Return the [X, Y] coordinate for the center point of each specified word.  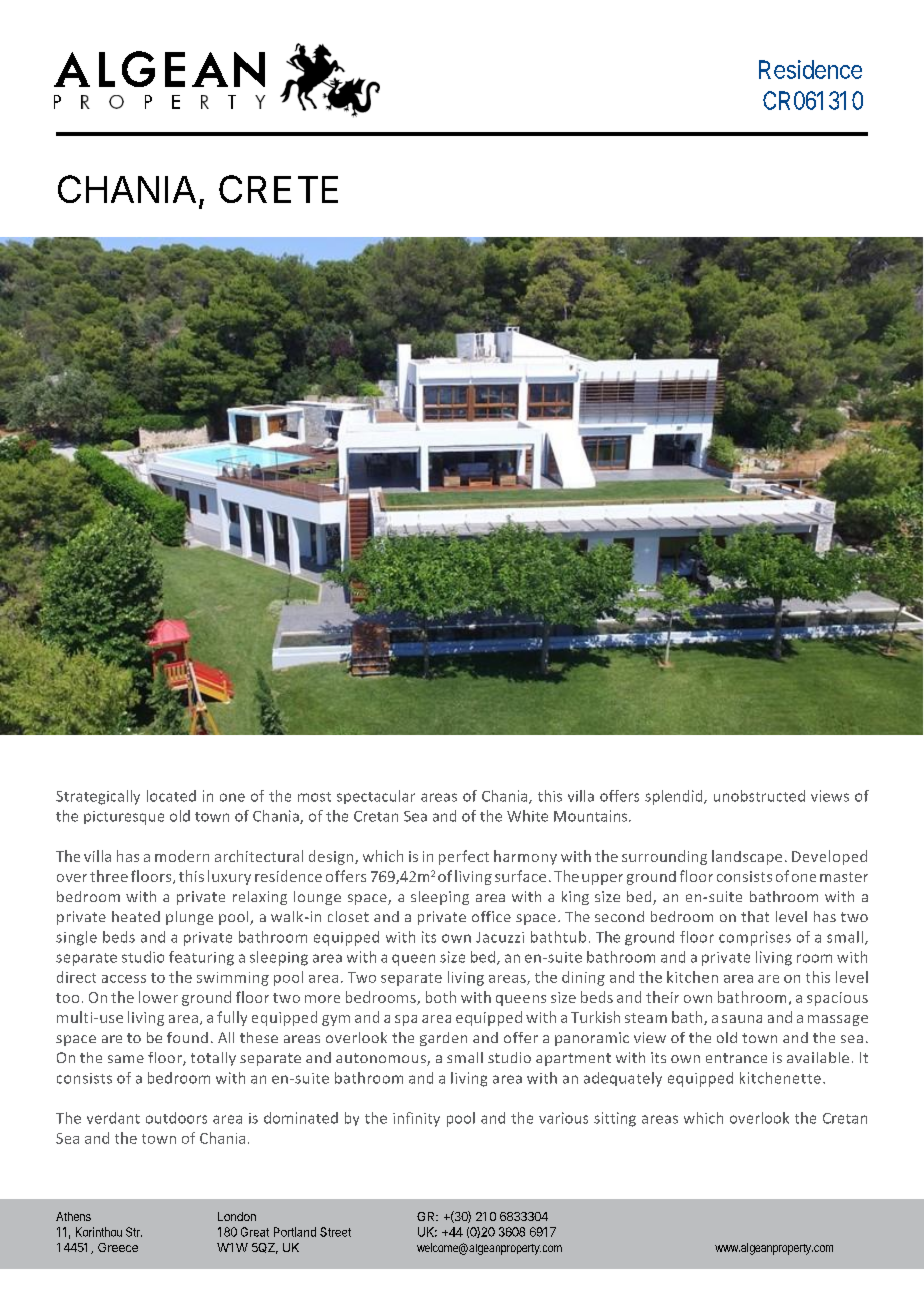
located [171, 796]
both [441, 997]
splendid [675, 797]
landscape [747, 857]
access [124, 979]
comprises [755, 938]
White [527, 816]
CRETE [278, 189]
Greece [118, 1247]
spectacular [376, 797]
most [314, 797]
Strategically [98, 797]
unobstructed [759, 796]
